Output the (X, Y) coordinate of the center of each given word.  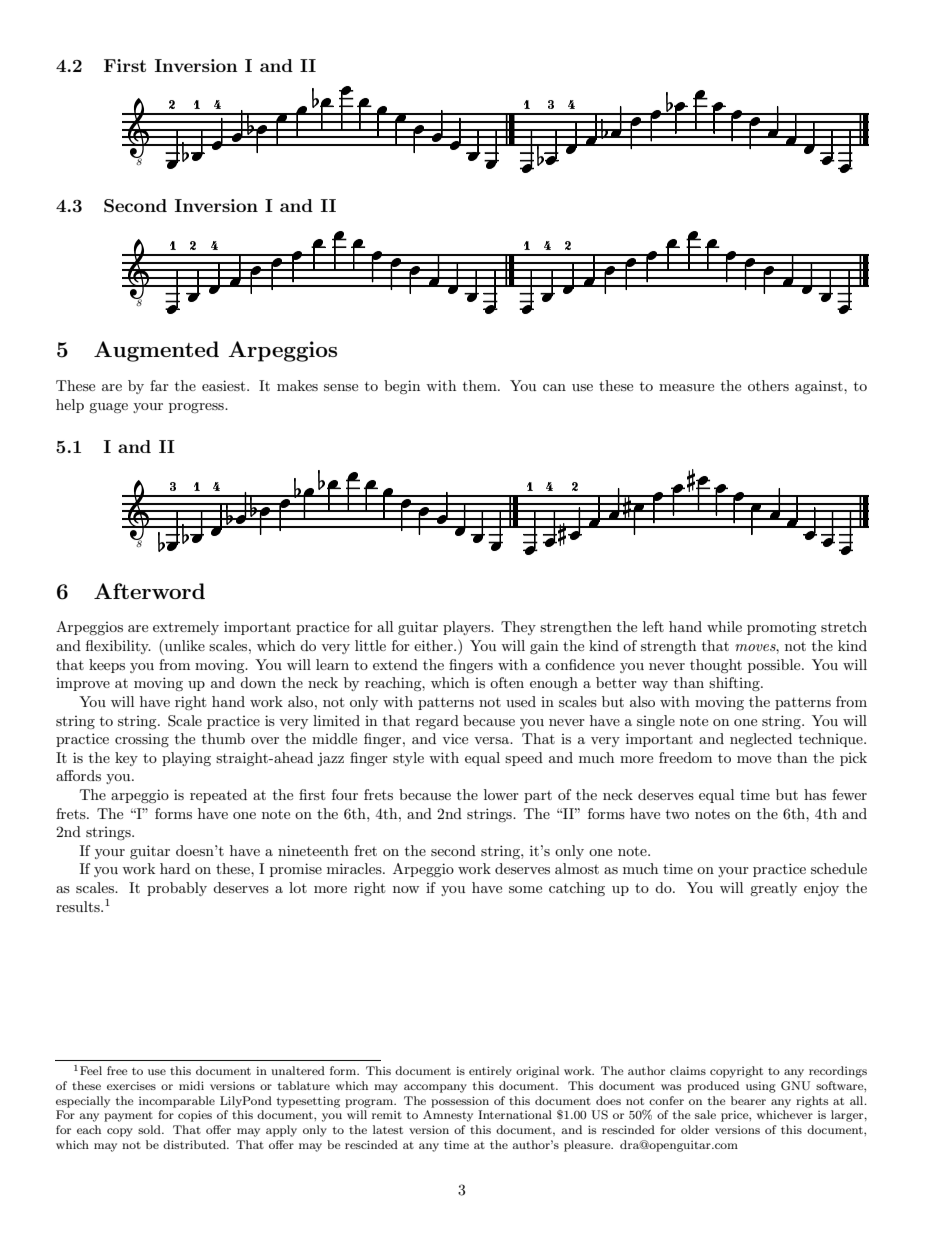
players (467, 628)
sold (150, 1129)
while (724, 626)
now (406, 889)
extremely (186, 628)
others (768, 385)
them (481, 385)
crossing (142, 740)
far (159, 385)
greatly (773, 889)
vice (455, 738)
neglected (761, 740)
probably (177, 889)
